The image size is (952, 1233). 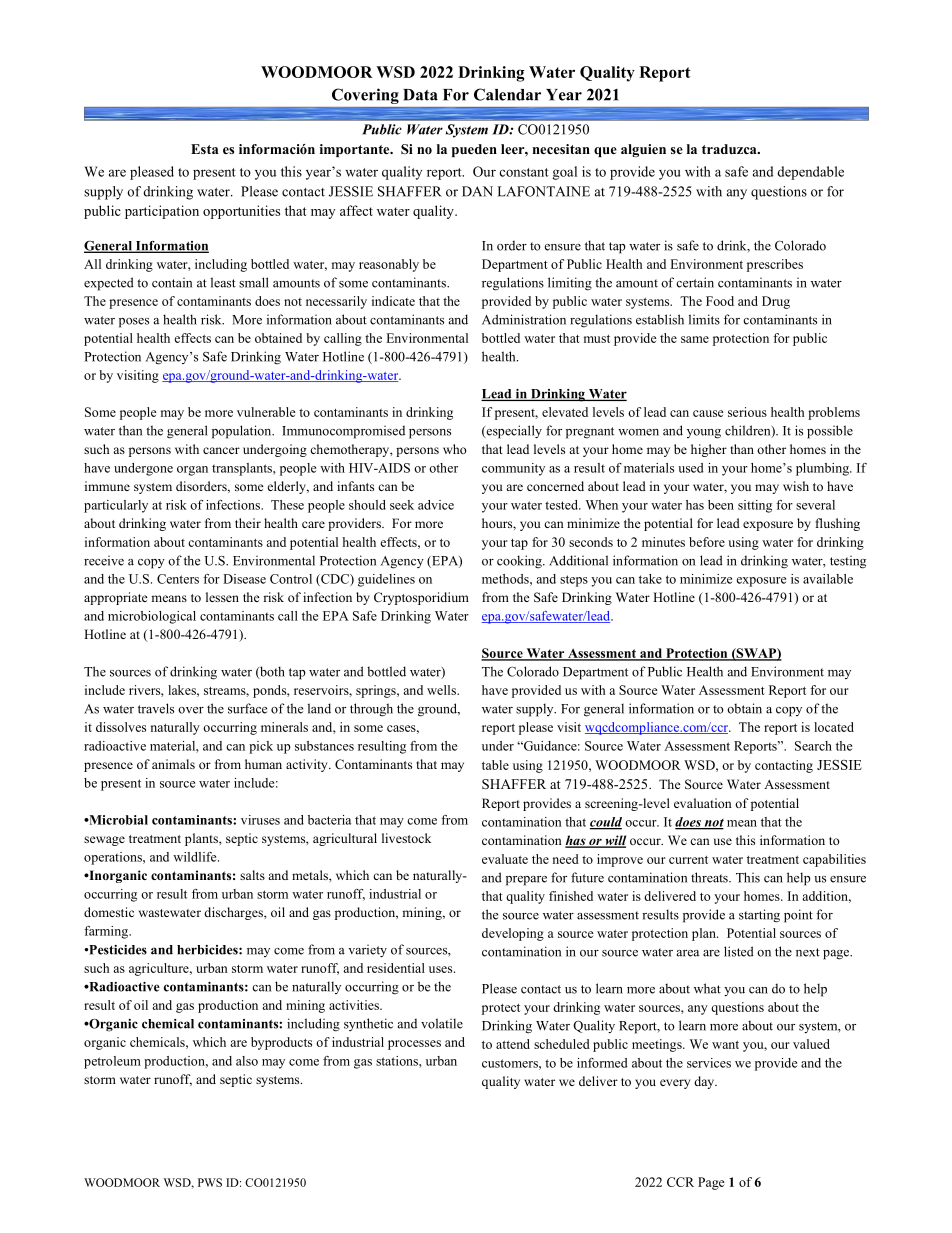 I want to click on microbiological, so click(x=152, y=617).
